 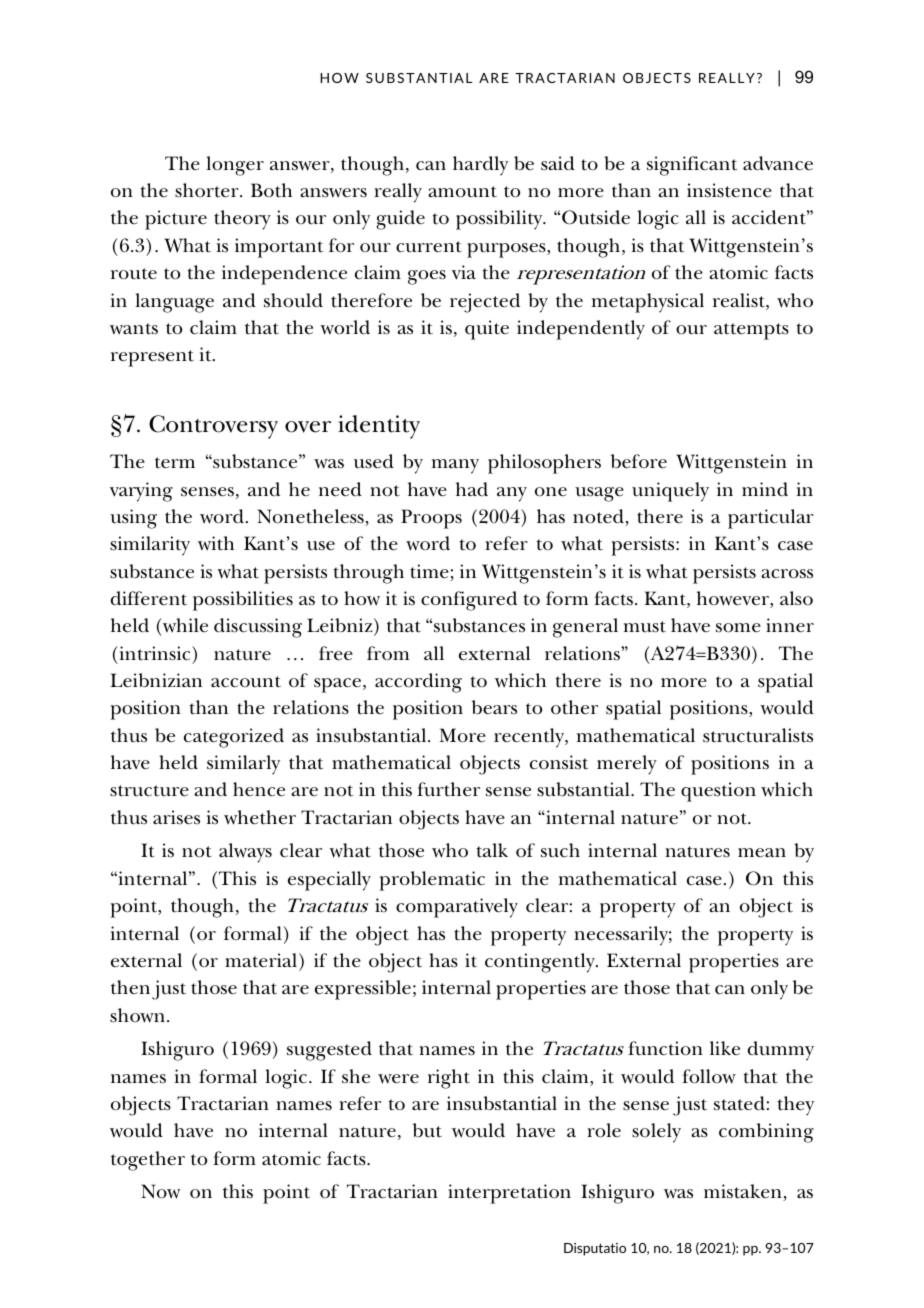 I want to click on amount, so click(x=462, y=192).
